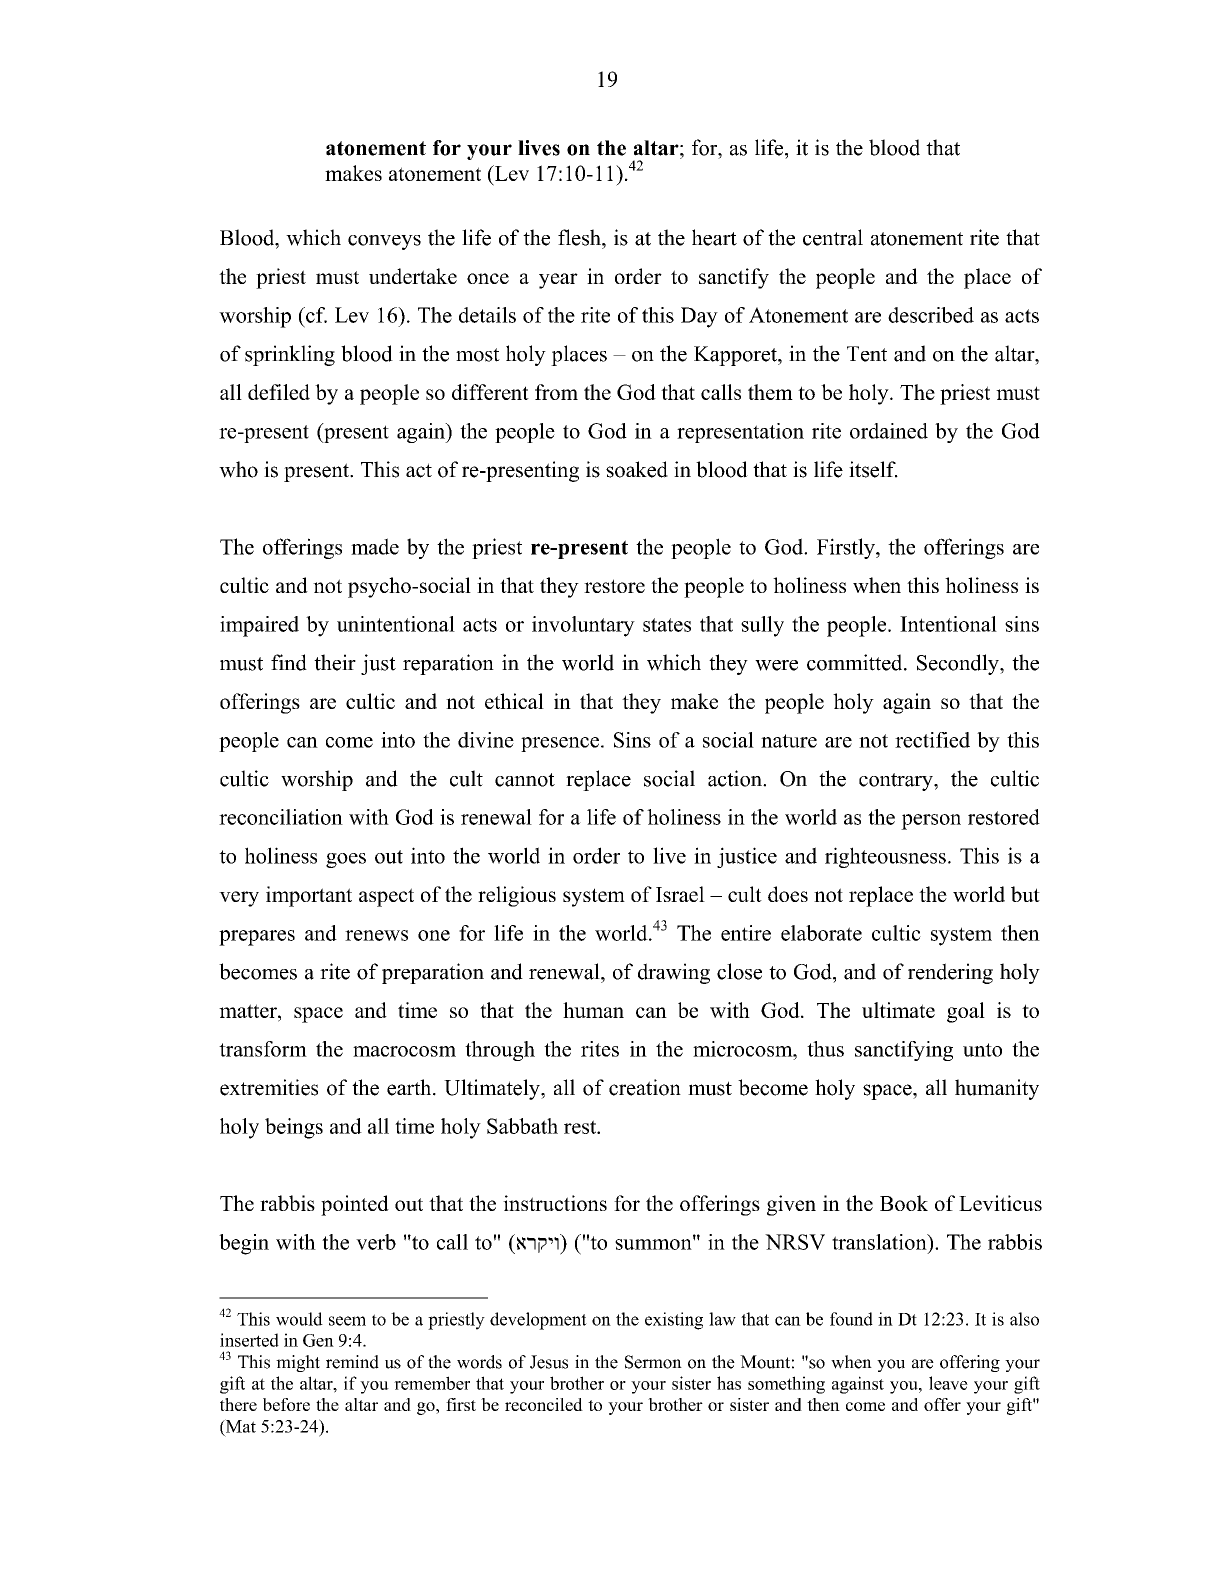 This document has width=1214, height=1571. Describe the element at coordinates (352, 1362) in the document. I see `remind` at that location.
